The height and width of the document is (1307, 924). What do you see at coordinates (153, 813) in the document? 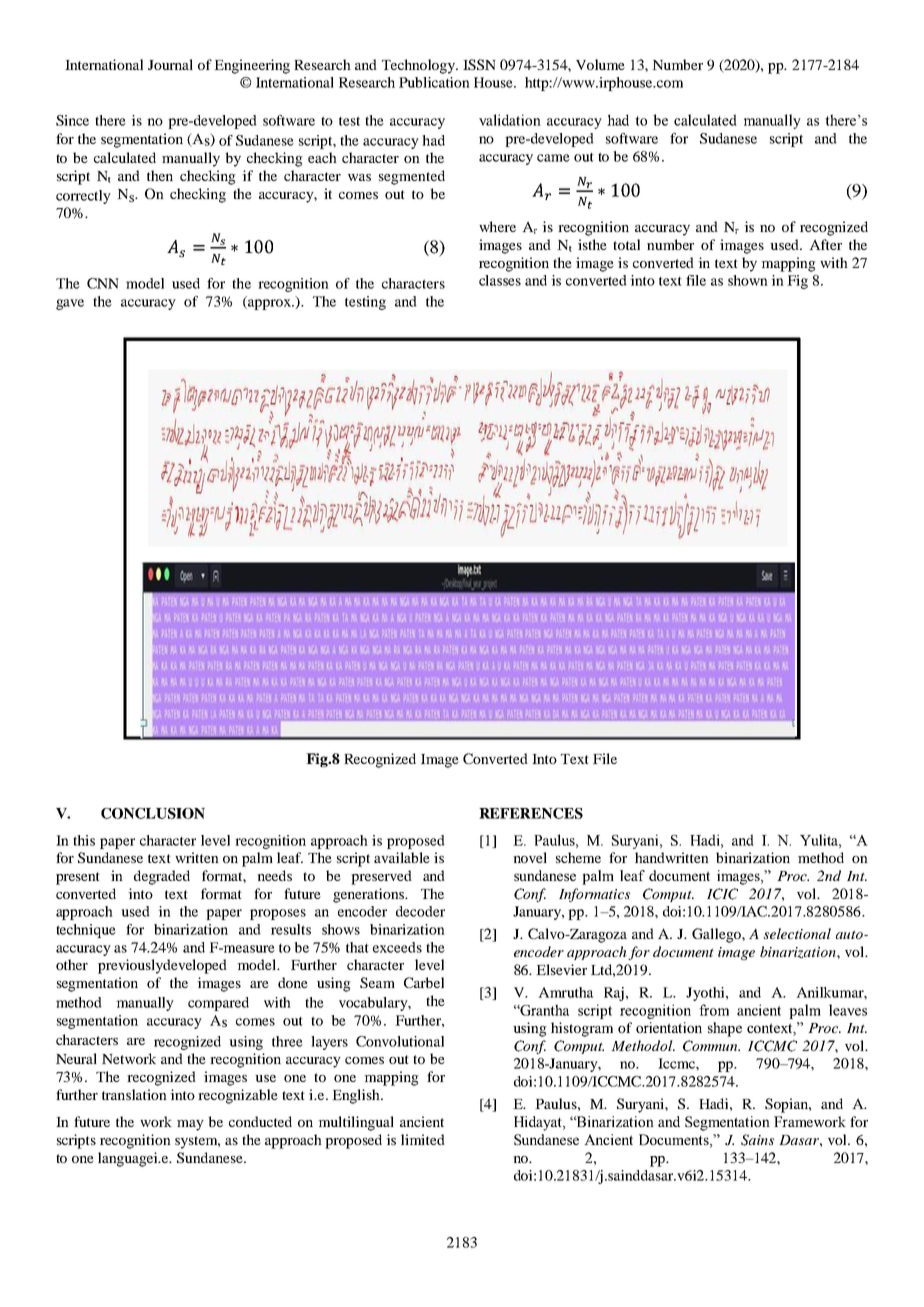
I see `CONCLUSION` at bounding box center [153, 813].
